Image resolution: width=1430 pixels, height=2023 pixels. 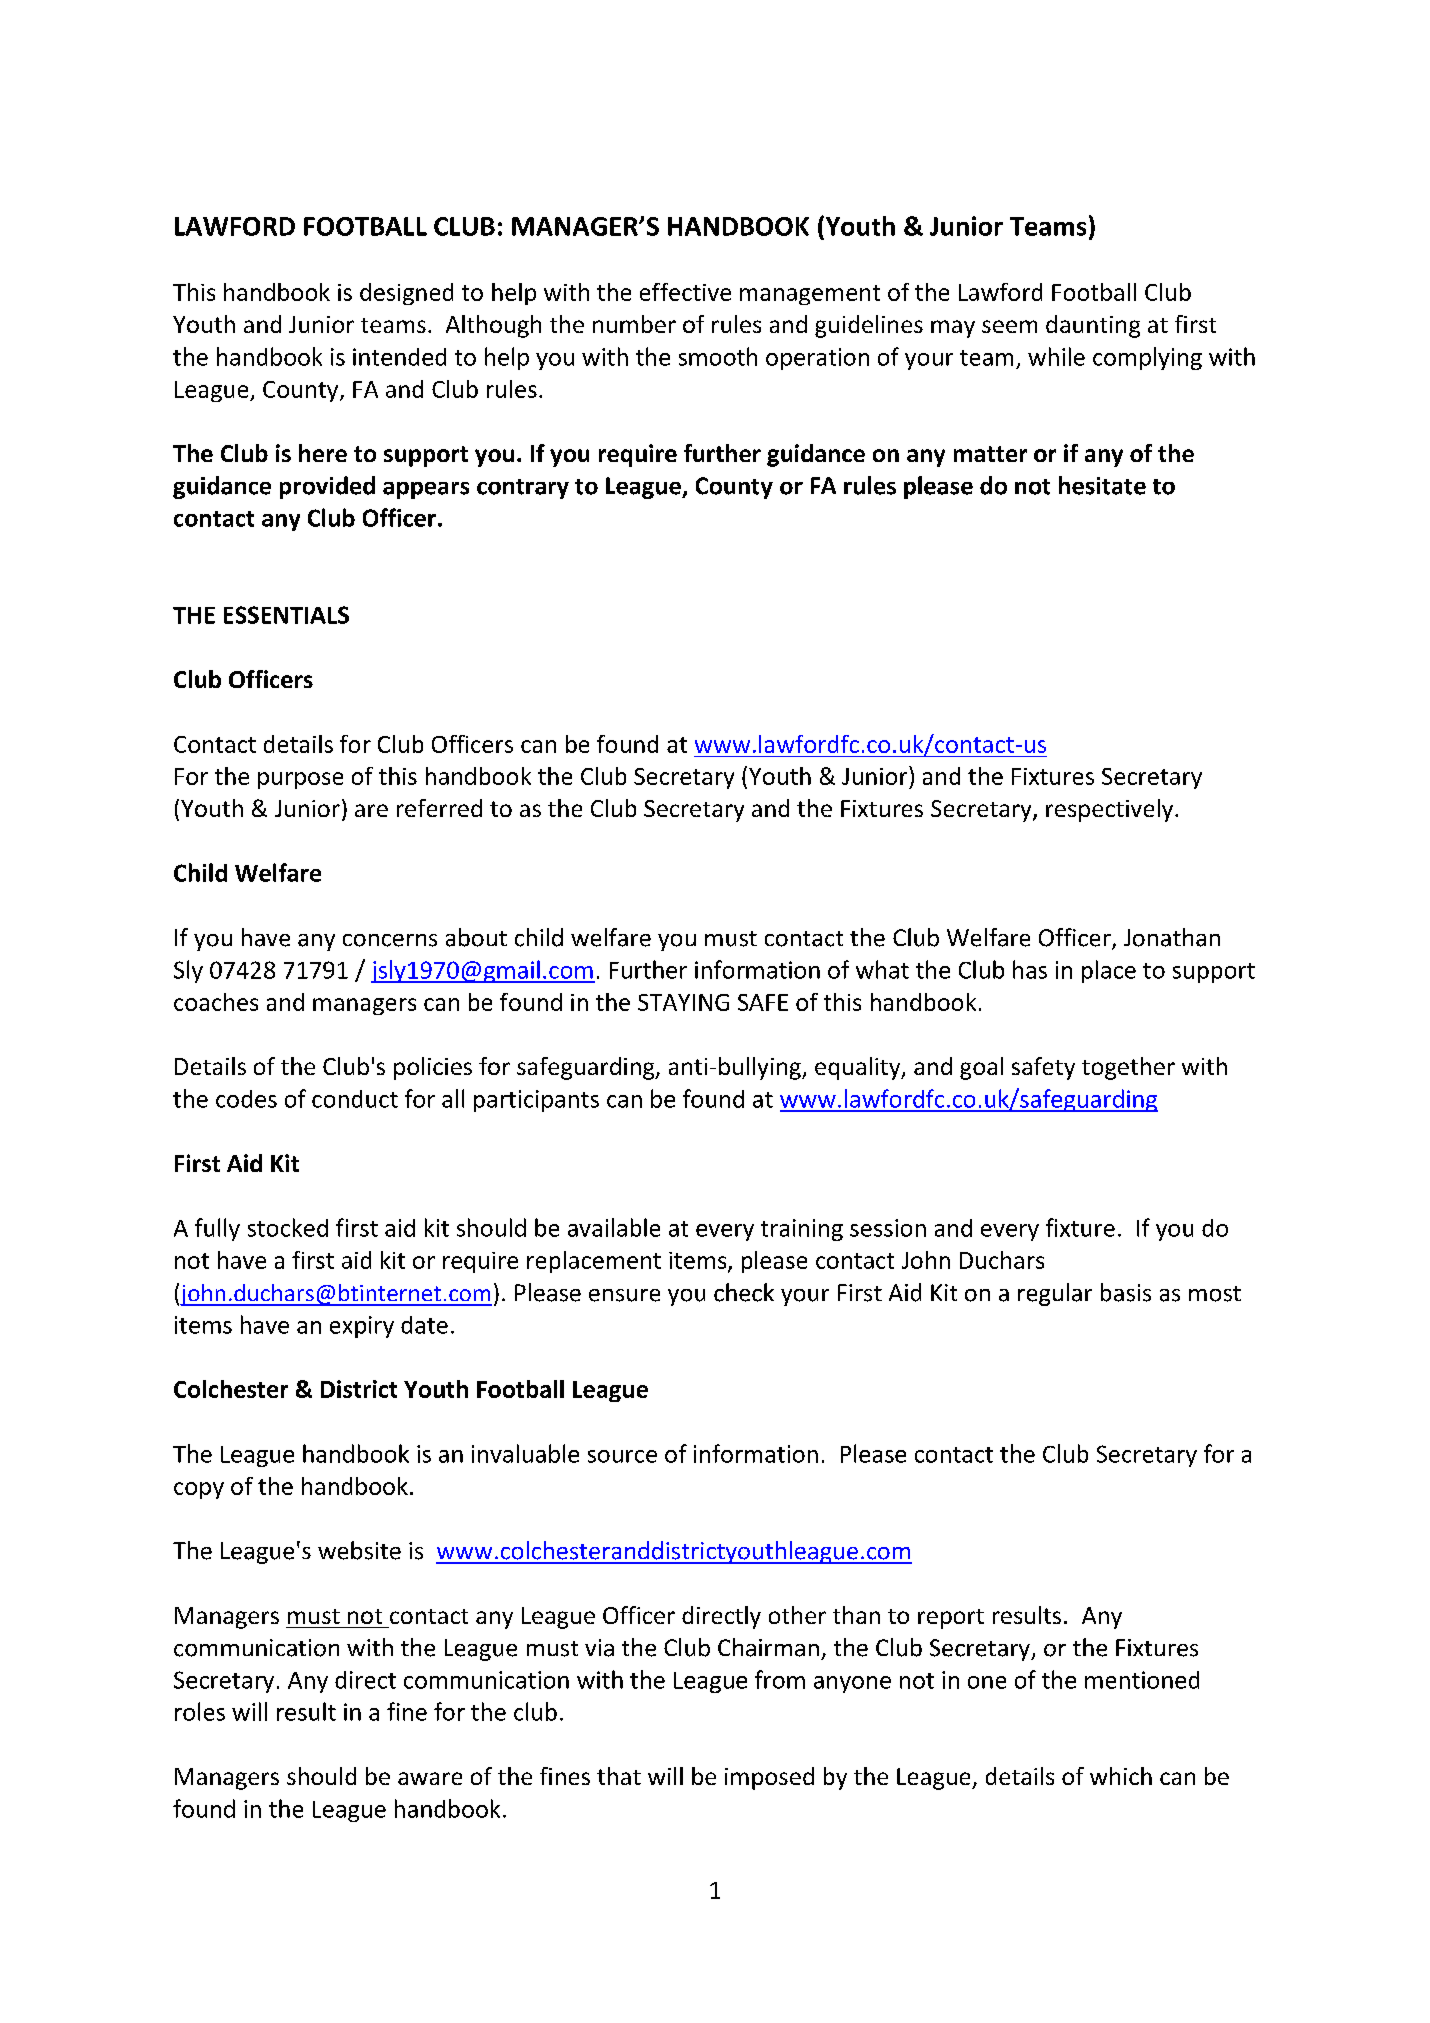 I want to click on intended, so click(x=399, y=357).
